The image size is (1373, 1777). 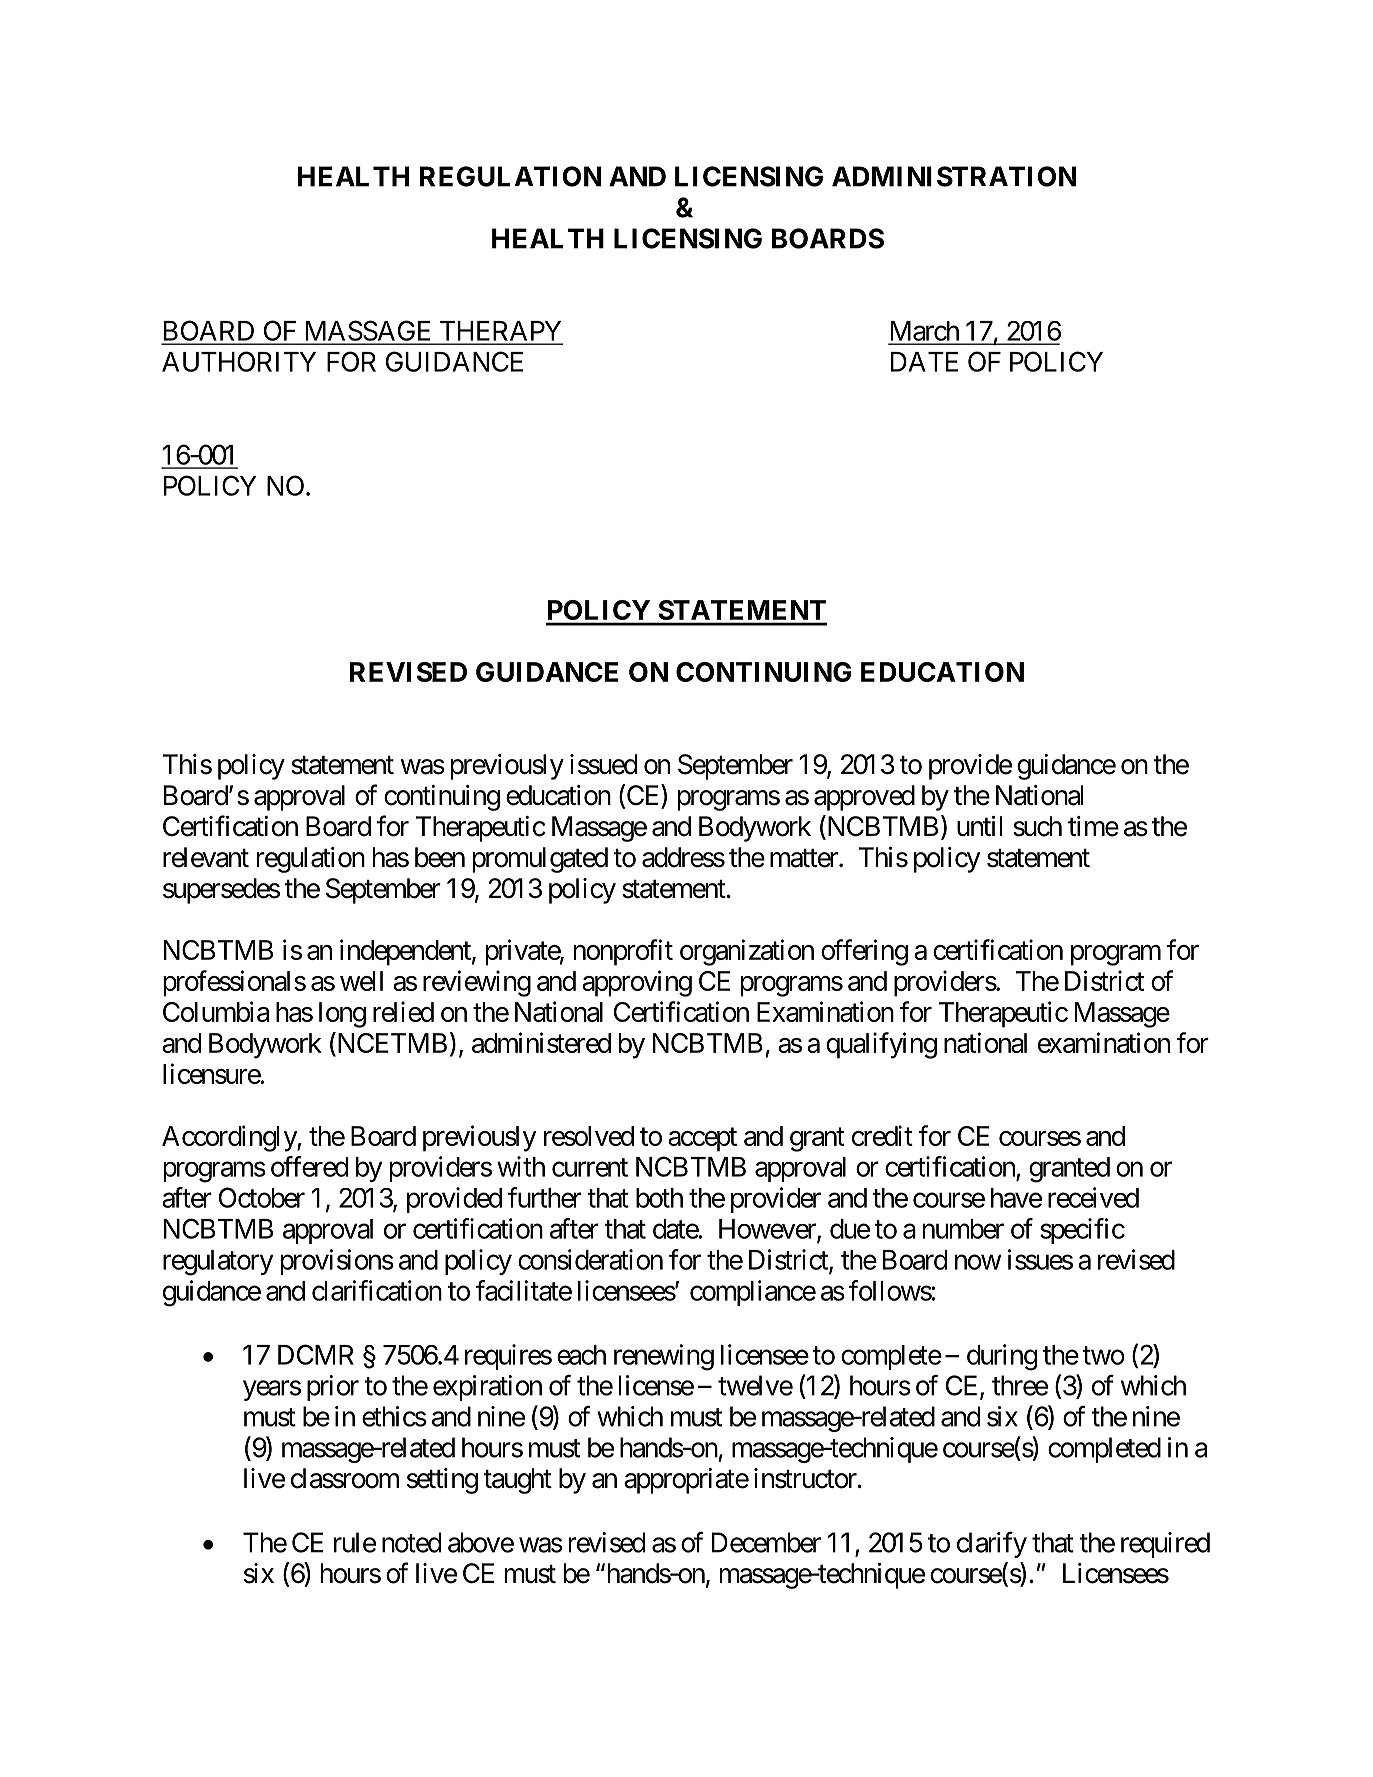 I want to click on approved, so click(x=864, y=798).
